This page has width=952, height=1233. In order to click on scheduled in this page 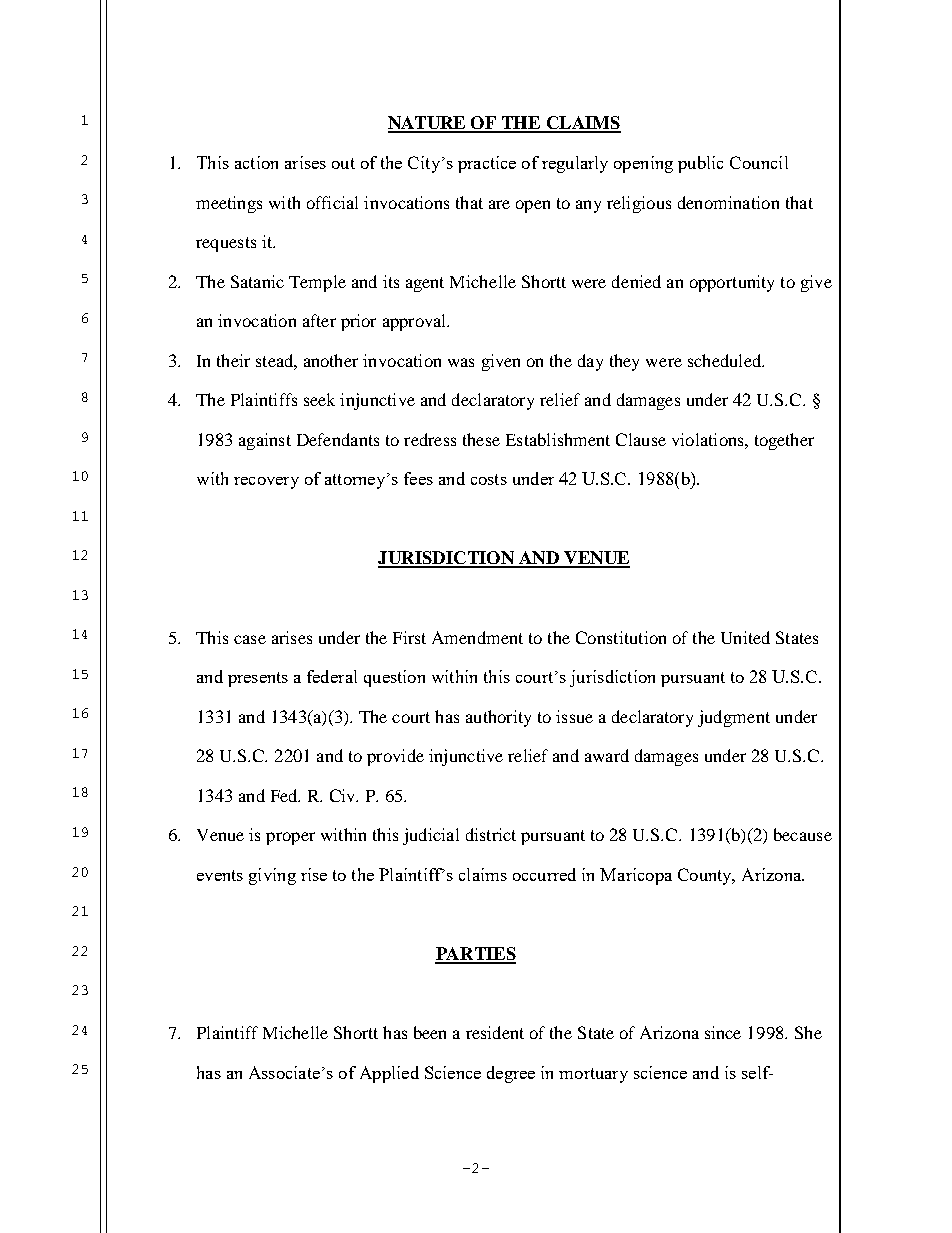, I will do `click(726, 360)`.
